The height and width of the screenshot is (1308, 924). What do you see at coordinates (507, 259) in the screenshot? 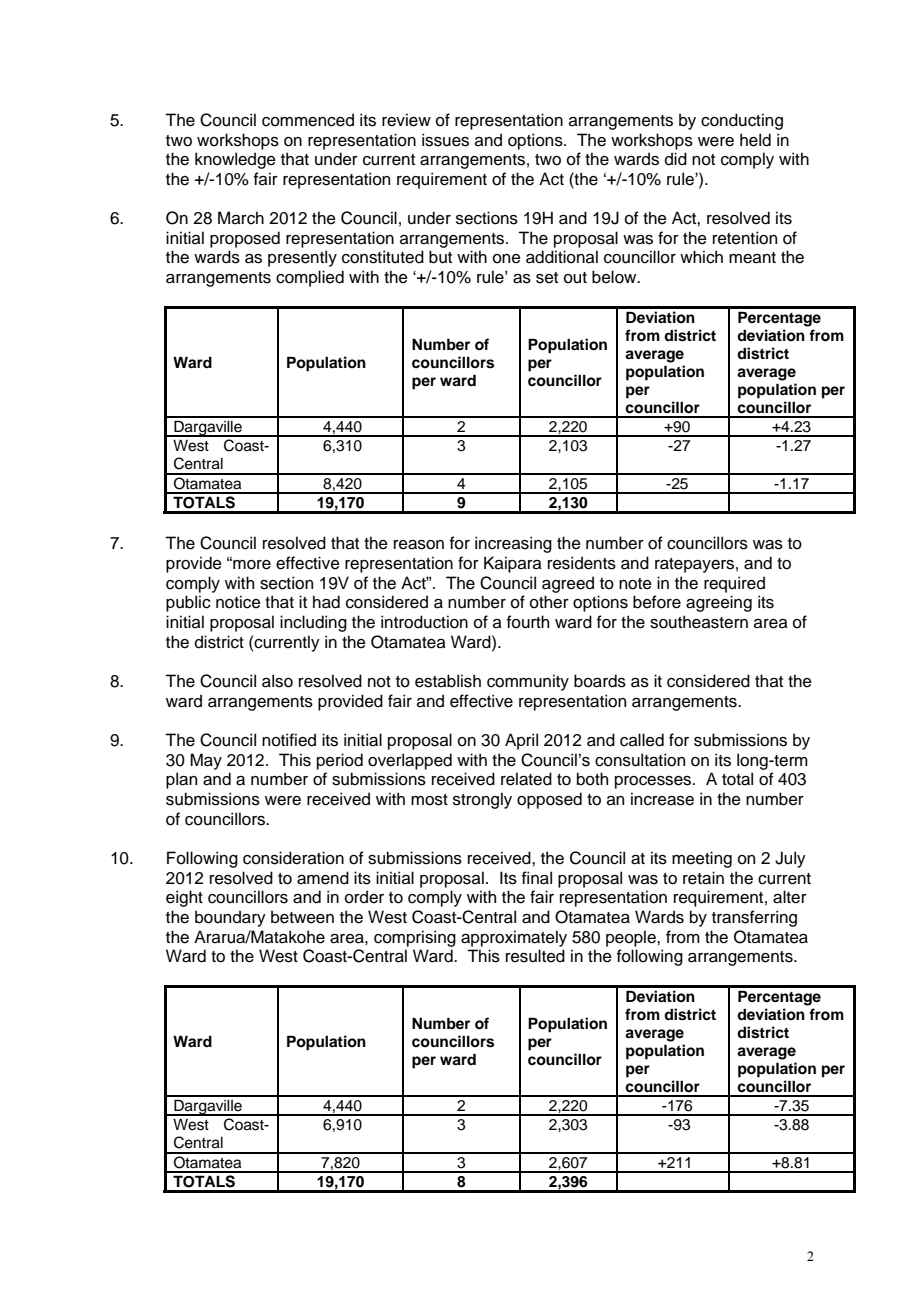
I see `one` at bounding box center [507, 259].
